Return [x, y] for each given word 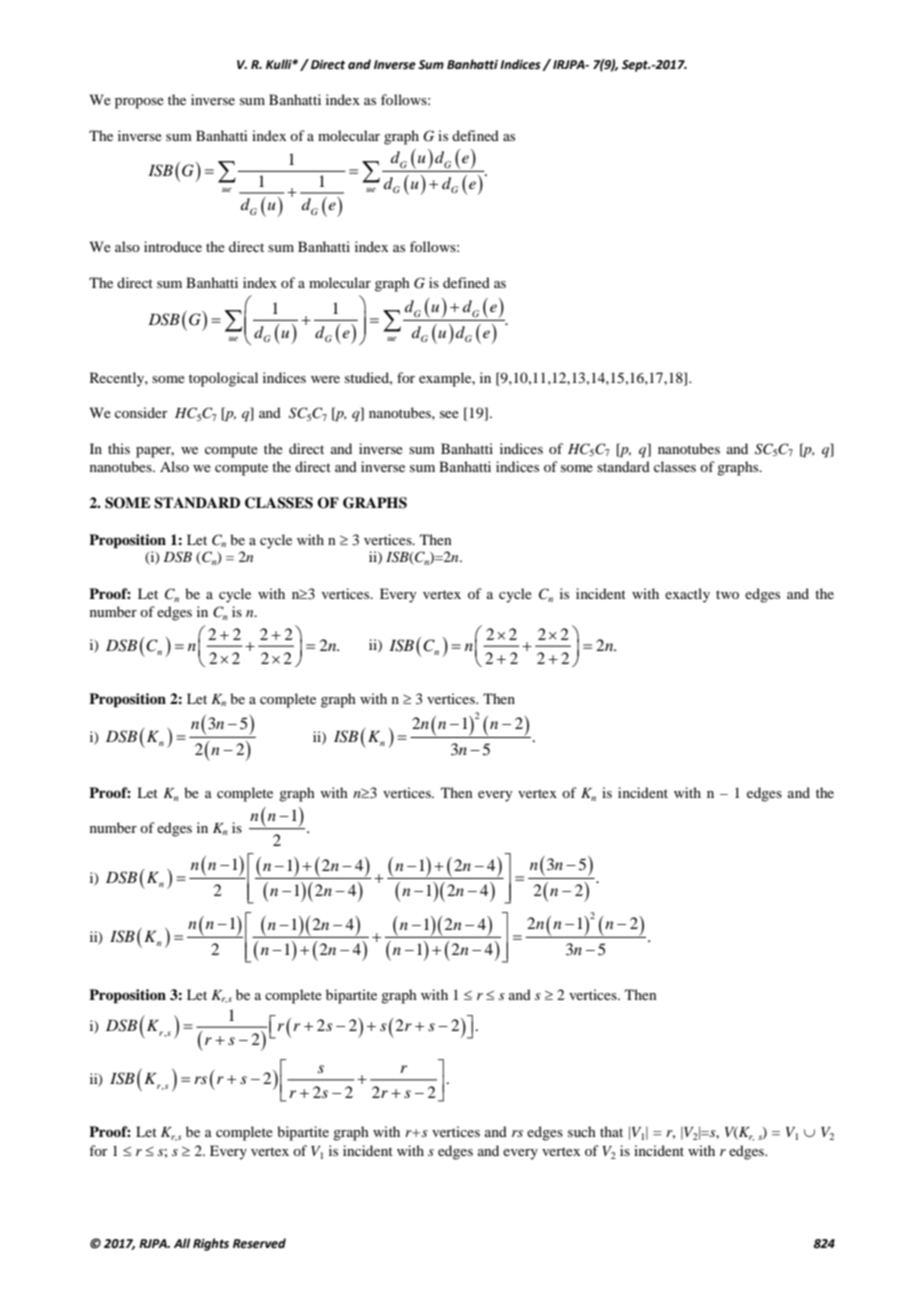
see [449, 414]
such [582, 1131]
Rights [211, 1244]
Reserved [259, 1243]
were [325, 379]
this [119, 448]
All [182, 1243]
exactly [687, 595]
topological [223, 379]
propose [139, 103]
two [727, 594]
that [611, 1131]
